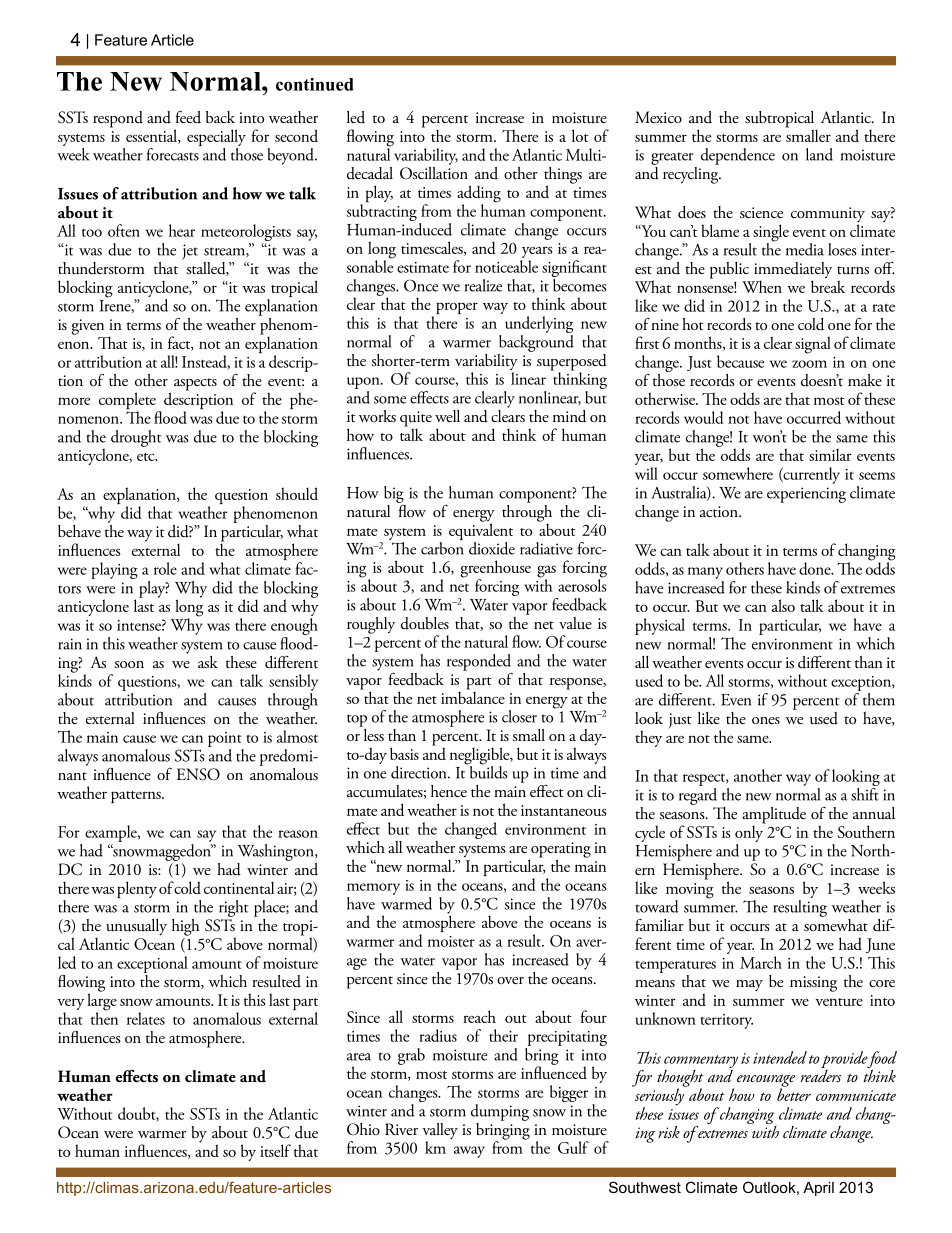 This document has width=952, height=1233. I want to click on lot, so click(580, 135).
